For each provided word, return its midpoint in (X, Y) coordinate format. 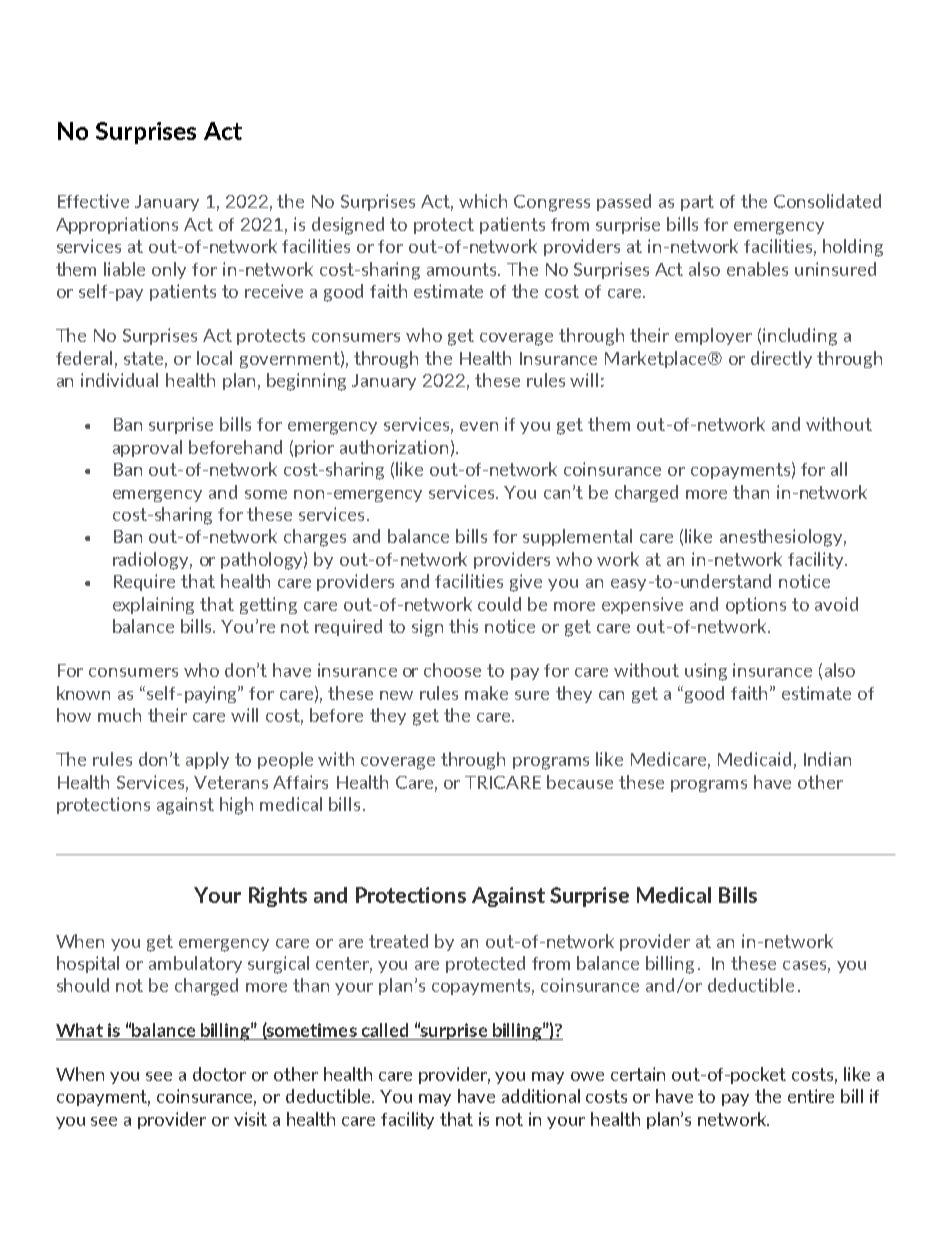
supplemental (577, 537)
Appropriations (117, 225)
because (580, 782)
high (236, 806)
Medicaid (754, 759)
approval (147, 448)
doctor (219, 1074)
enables (757, 269)
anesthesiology (783, 538)
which (483, 201)
